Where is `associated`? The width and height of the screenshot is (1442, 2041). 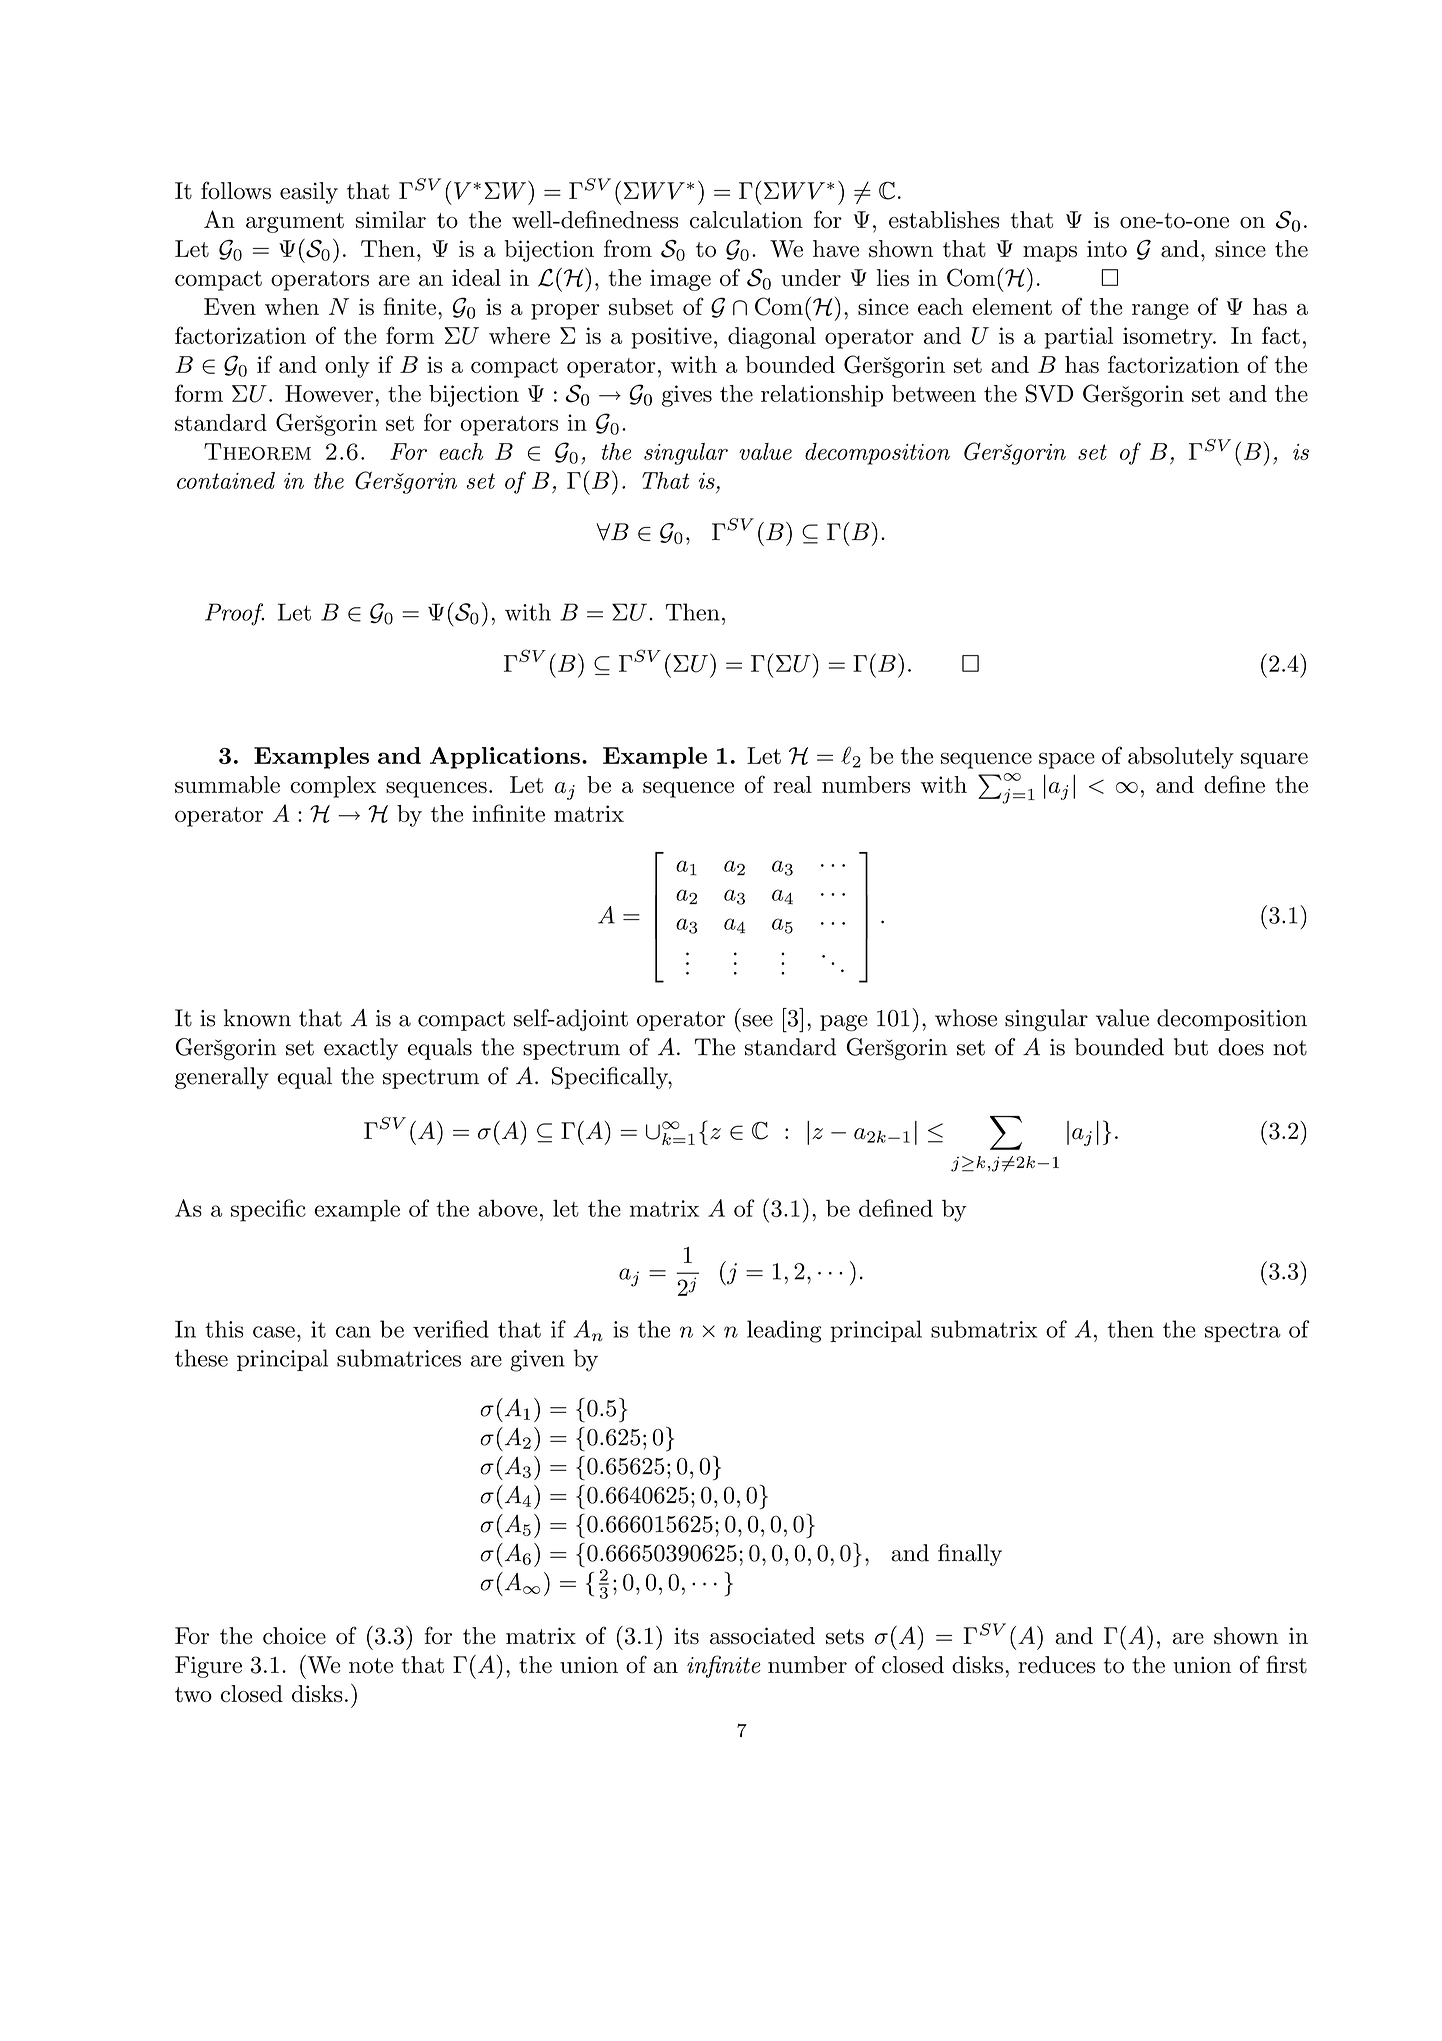
associated is located at coordinates (762, 1636).
